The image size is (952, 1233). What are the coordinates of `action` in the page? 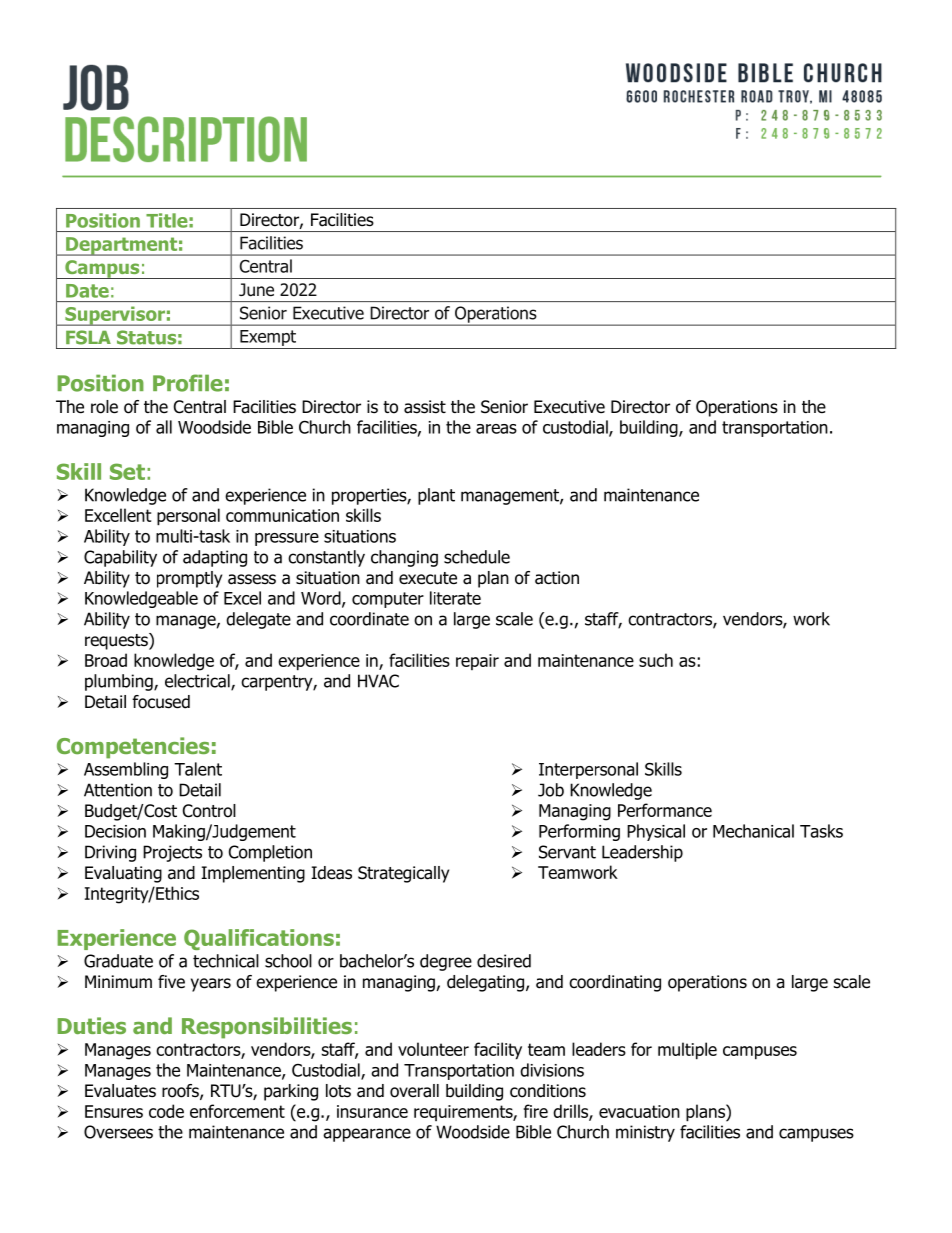 It's located at (557, 578).
